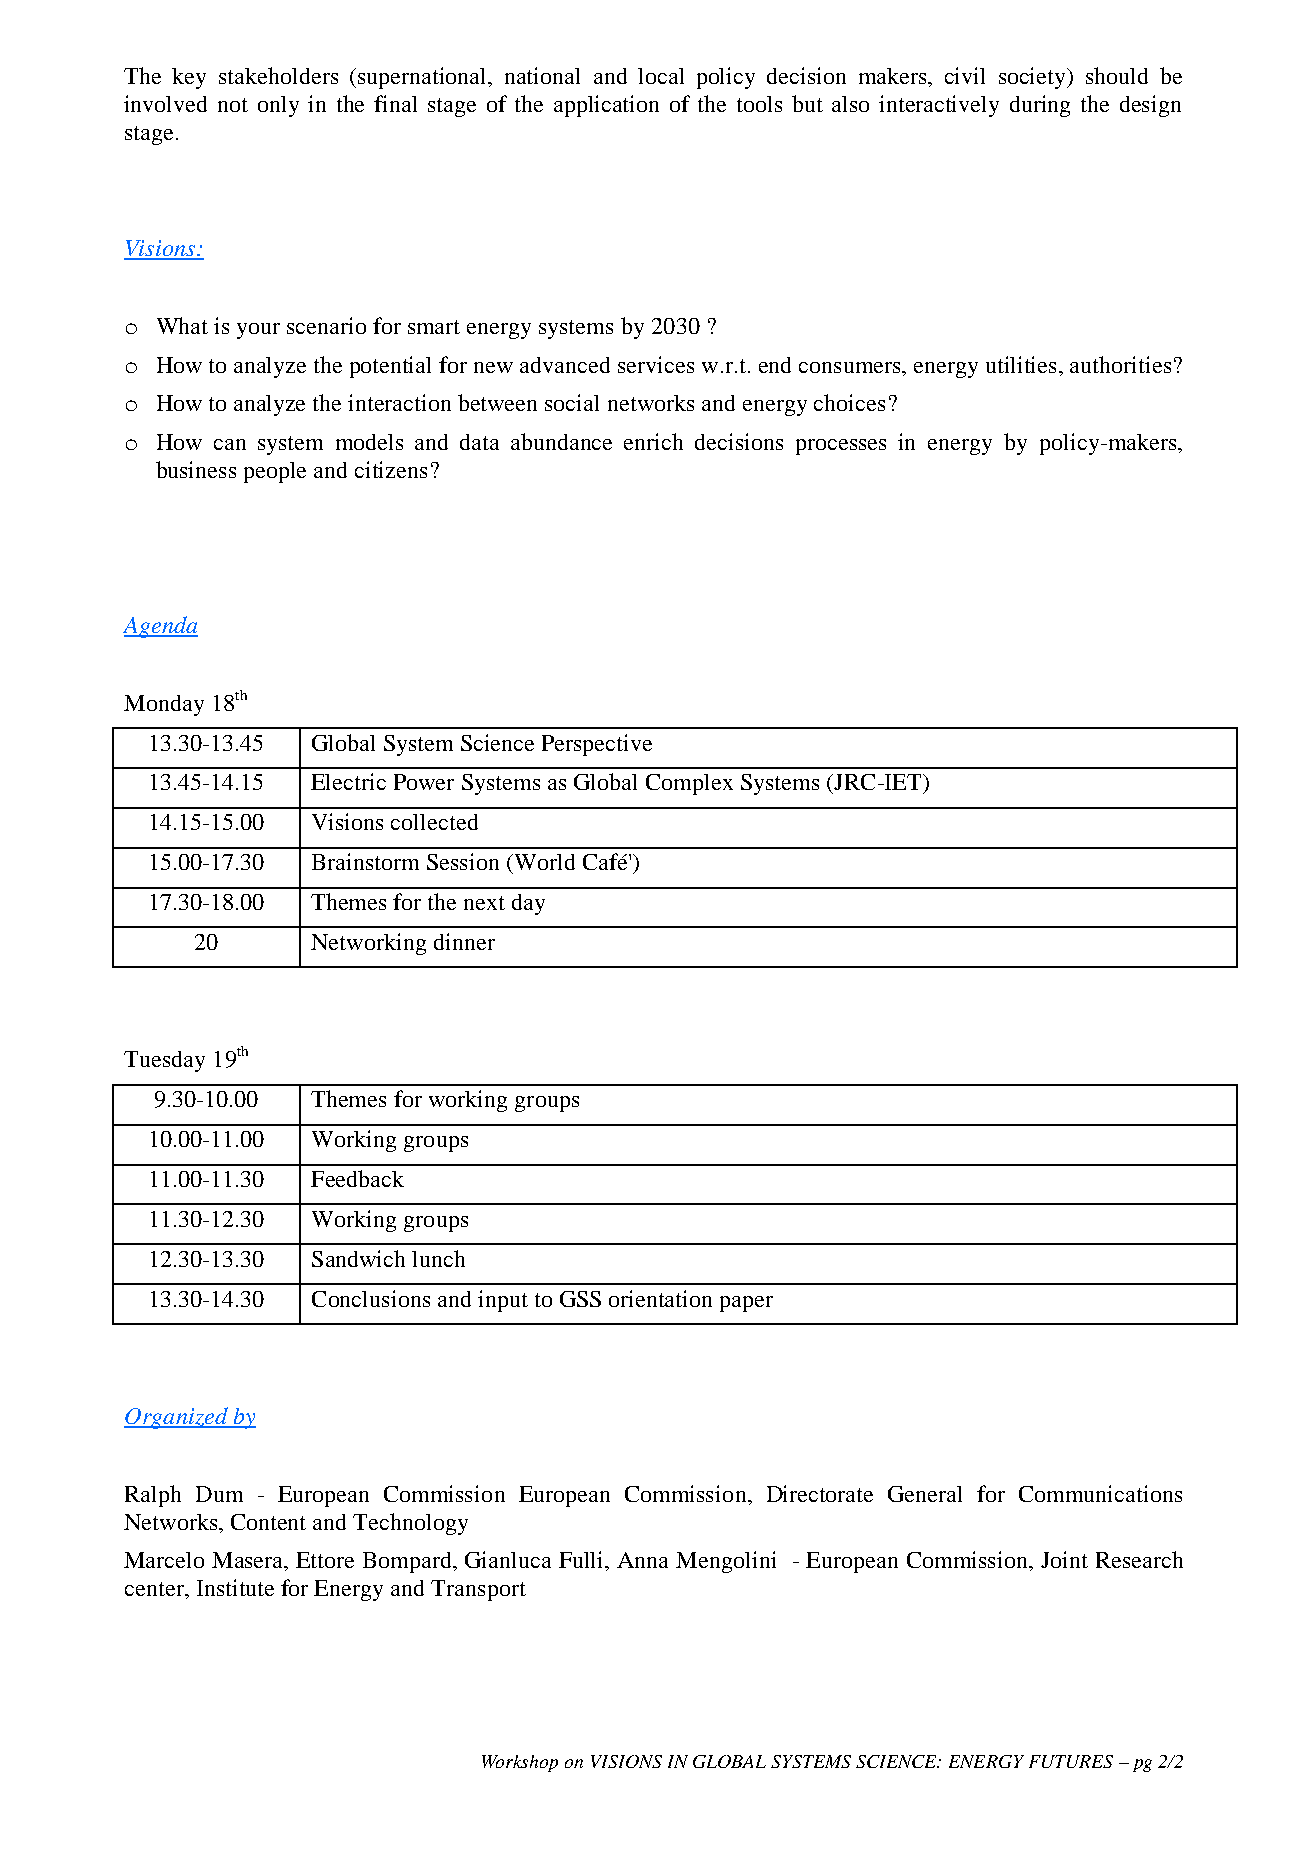  What do you see at coordinates (653, 441) in the document?
I see `enrich` at bounding box center [653, 441].
